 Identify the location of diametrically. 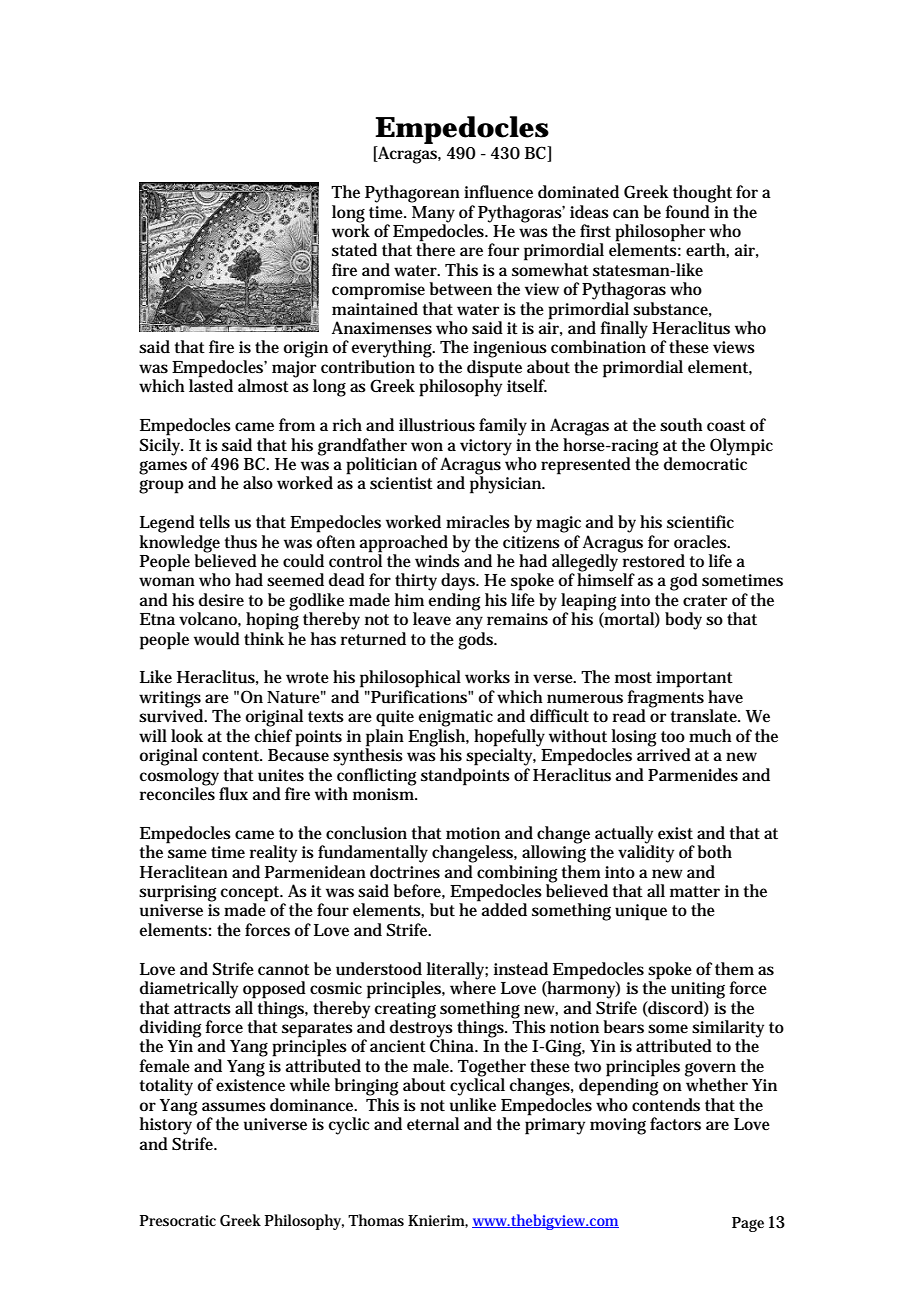
(189, 990).
